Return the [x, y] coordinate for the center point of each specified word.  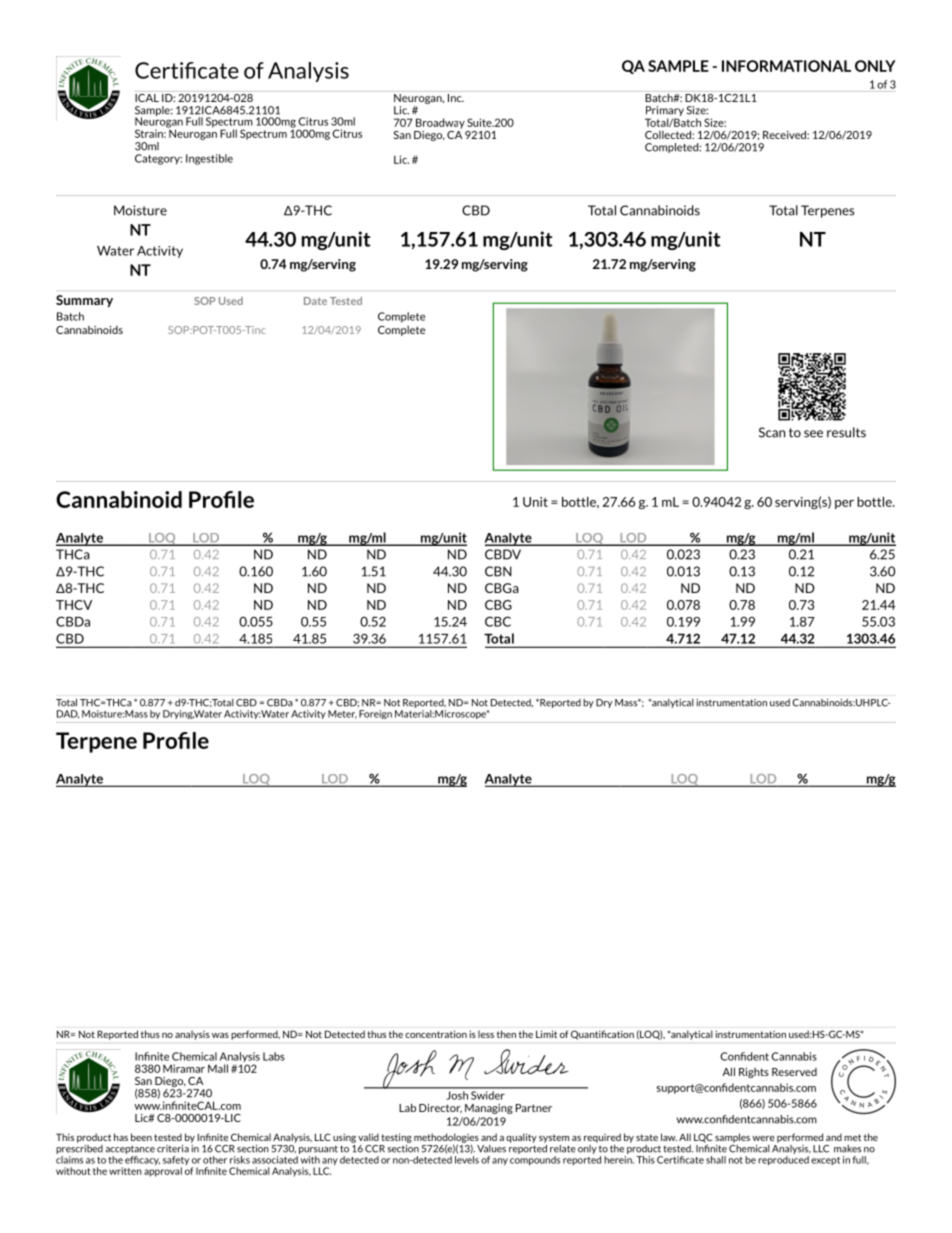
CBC [498, 621]
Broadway [440, 123]
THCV [74, 605]
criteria [173, 1149]
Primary [664, 112]
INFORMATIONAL [786, 66]
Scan [772, 432]
